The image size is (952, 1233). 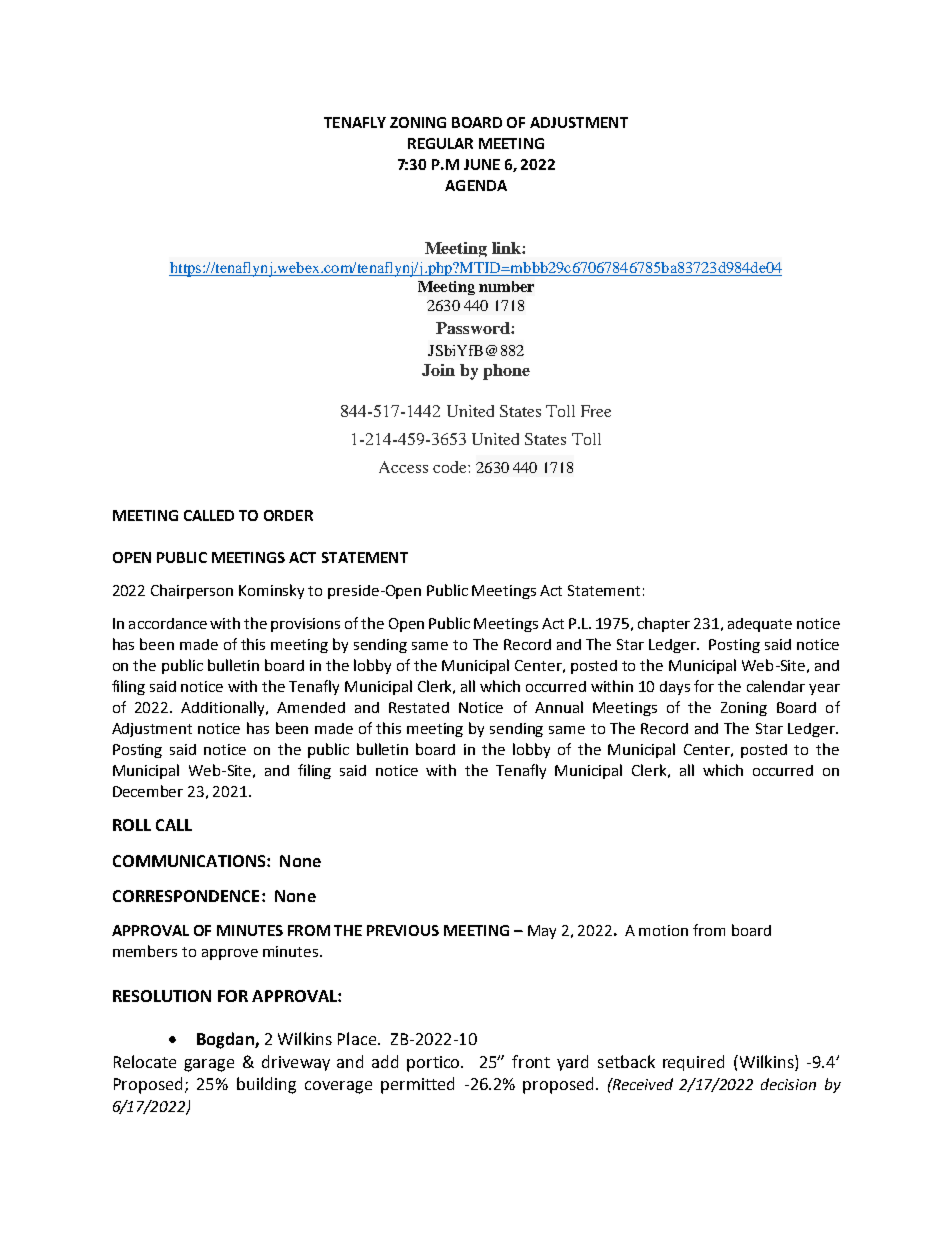 What do you see at coordinates (542, 932) in the page?
I see `May` at bounding box center [542, 932].
